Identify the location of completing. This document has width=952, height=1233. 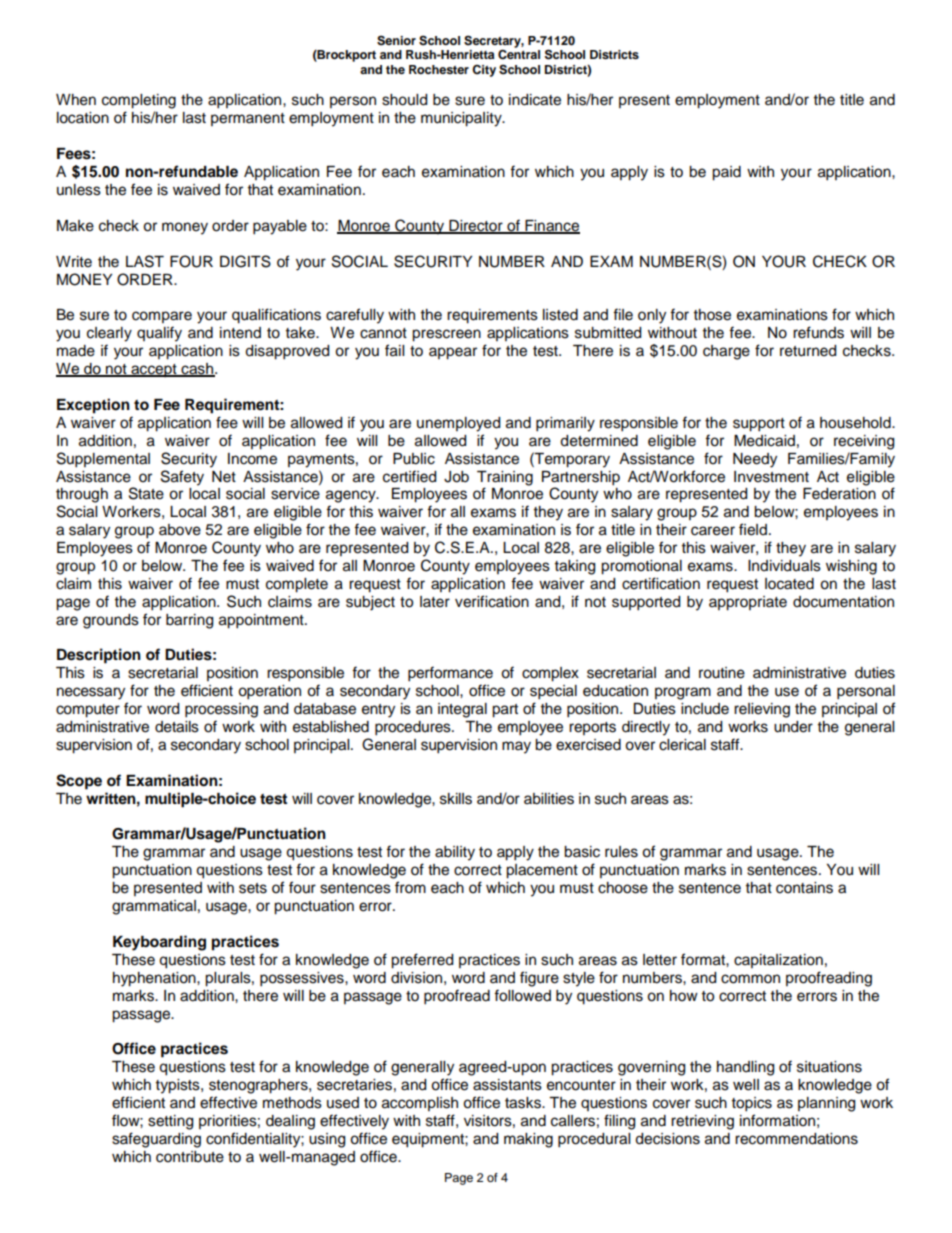
(139, 101).
